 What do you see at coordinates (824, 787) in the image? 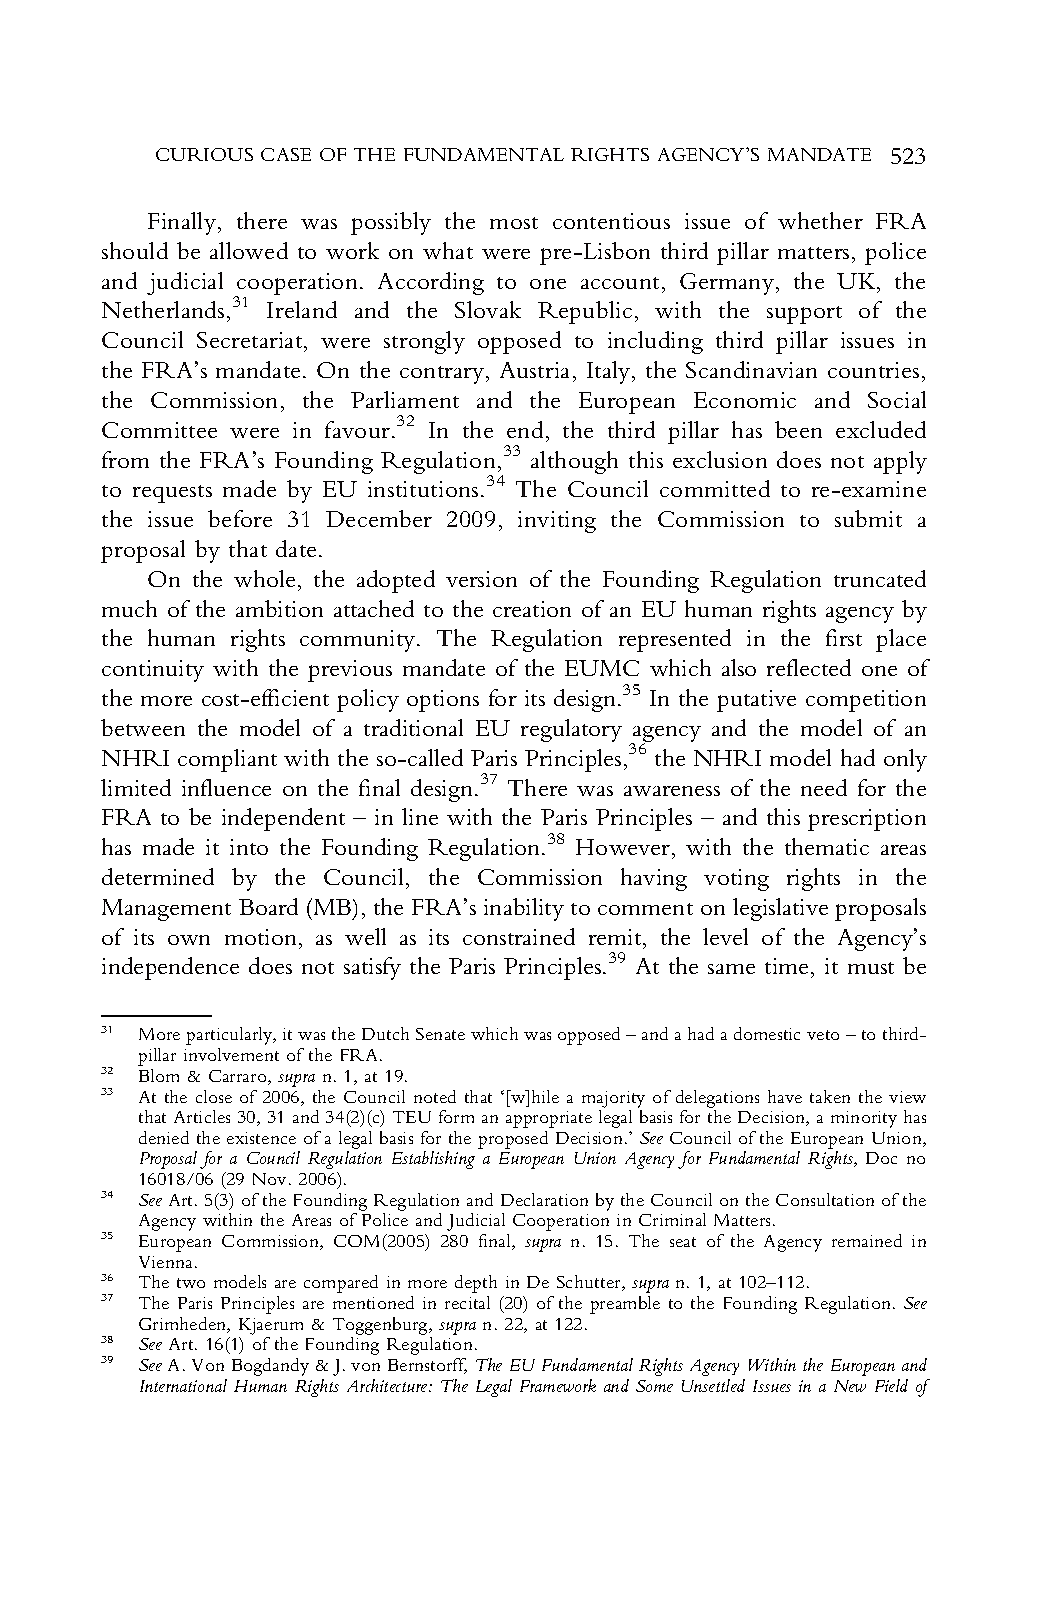
I see `need` at bounding box center [824, 787].
